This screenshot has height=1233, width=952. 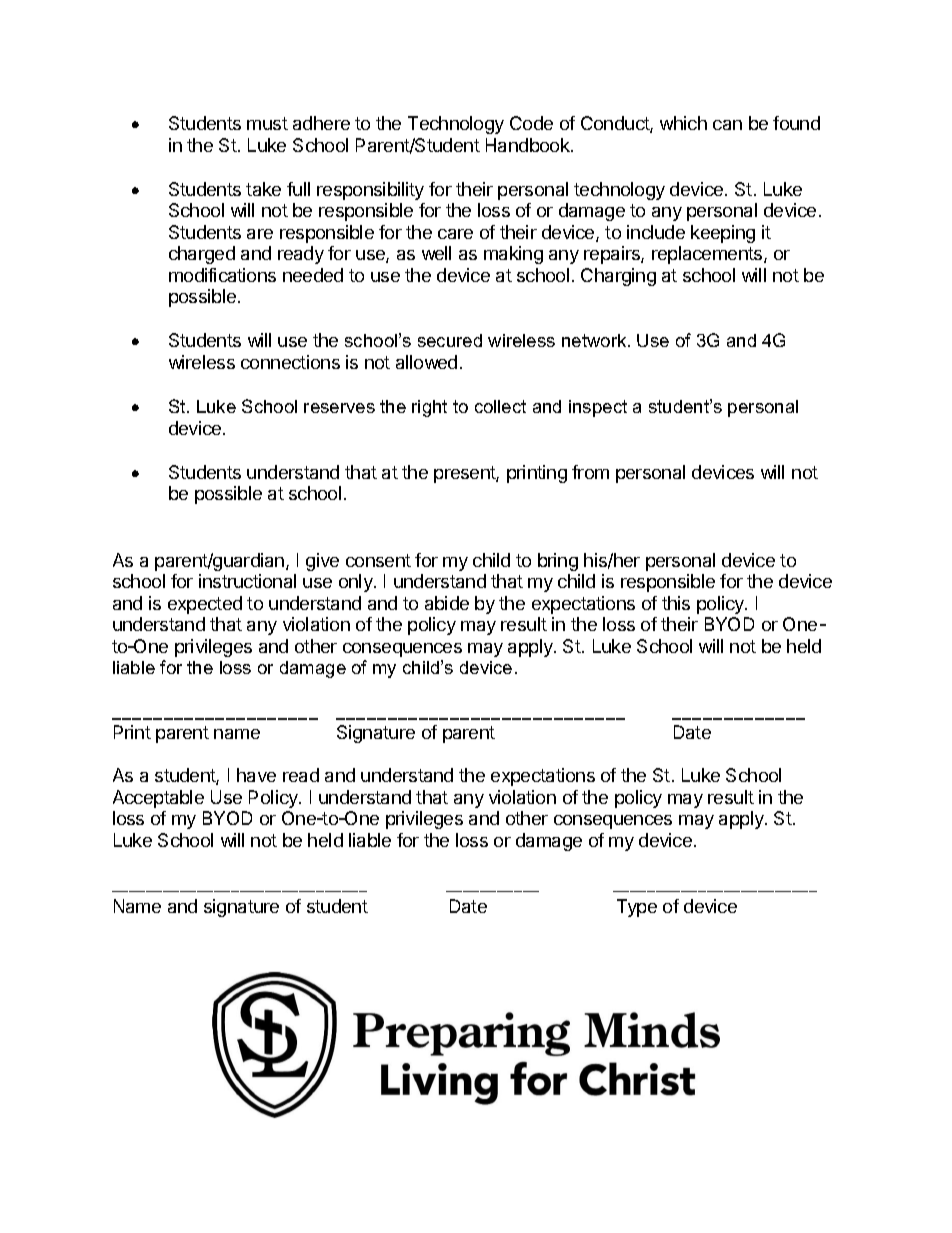 I want to click on Handbook, so click(x=529, y=145).
